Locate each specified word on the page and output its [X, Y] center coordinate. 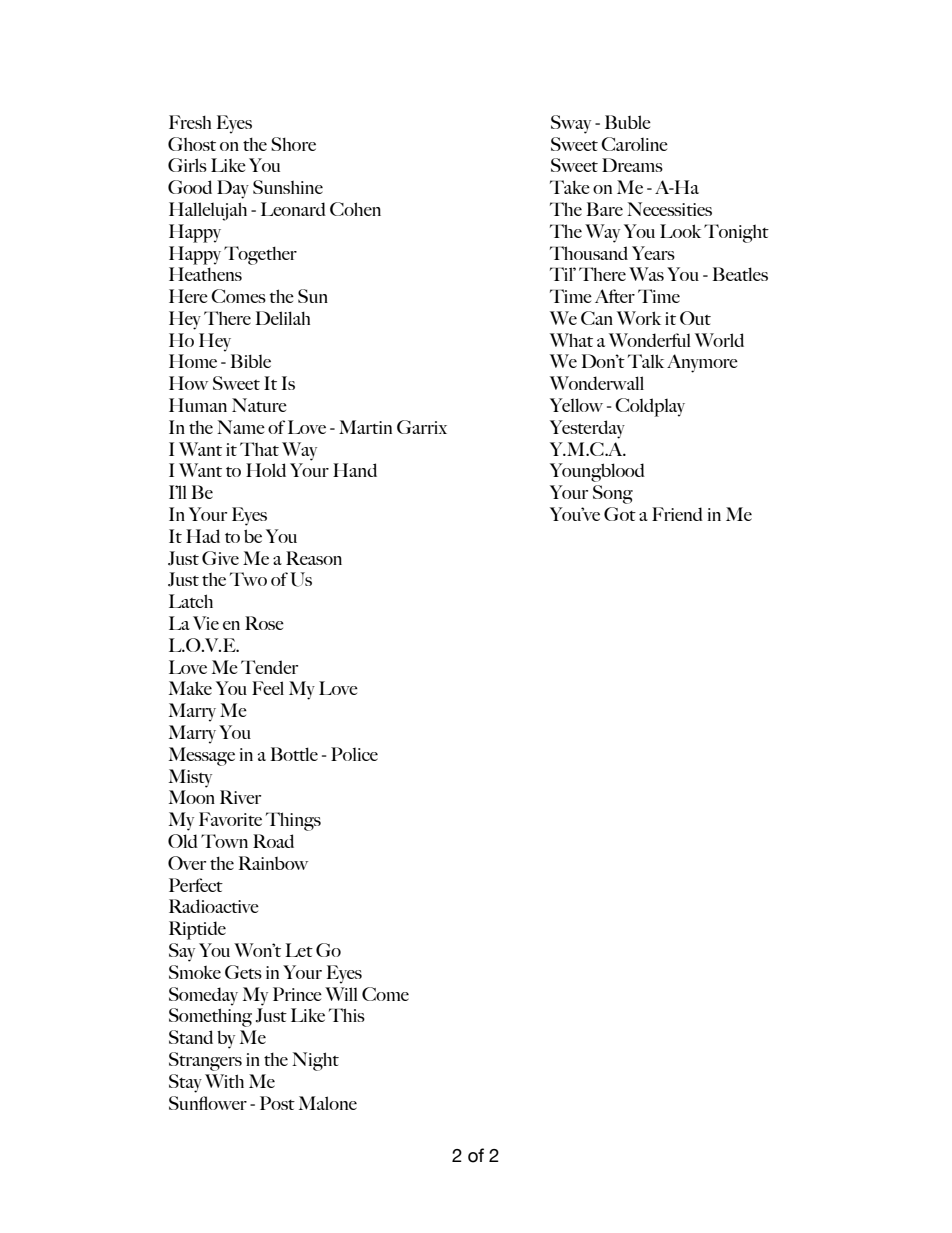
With [224, 1081]
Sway [571, 124]
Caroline [634, 144]
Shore [293, 144]
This [347, 1015]
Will [341, 994]
